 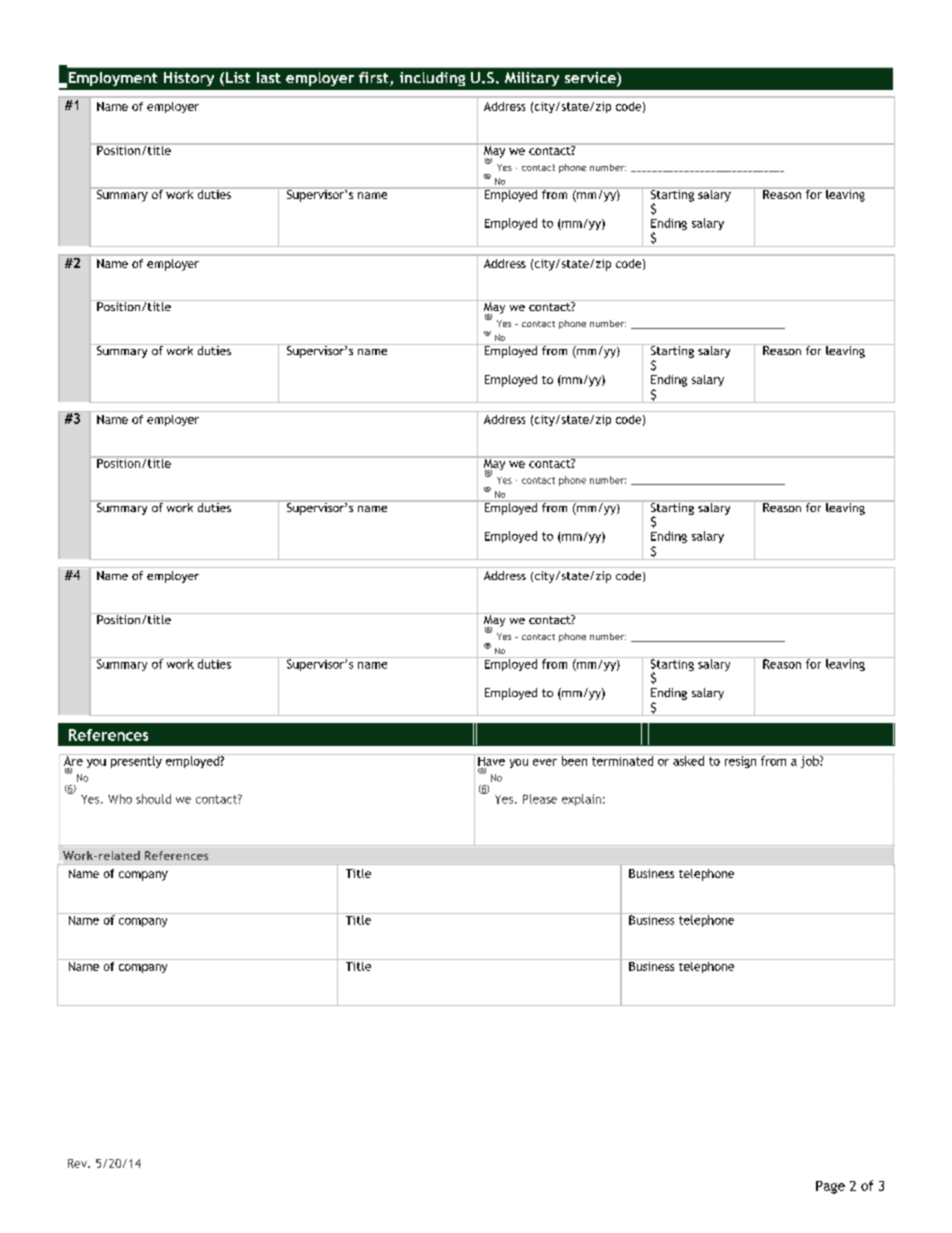 I want to click on should, so click(x=153, y=799).
